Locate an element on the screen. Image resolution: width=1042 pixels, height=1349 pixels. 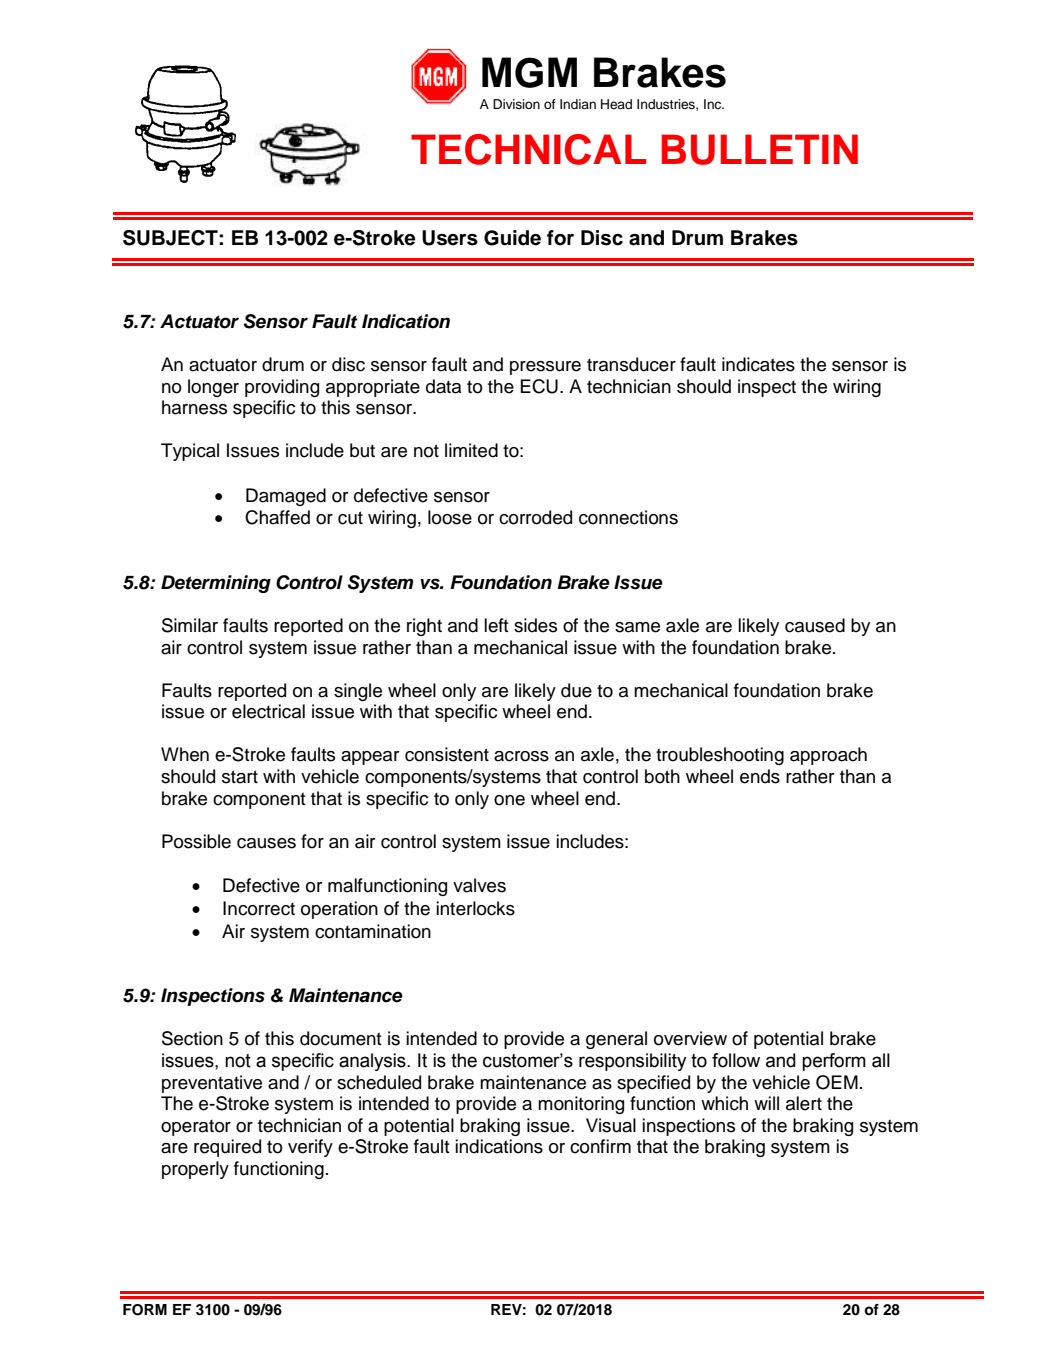
required is located at coordinates (227, 1148).
